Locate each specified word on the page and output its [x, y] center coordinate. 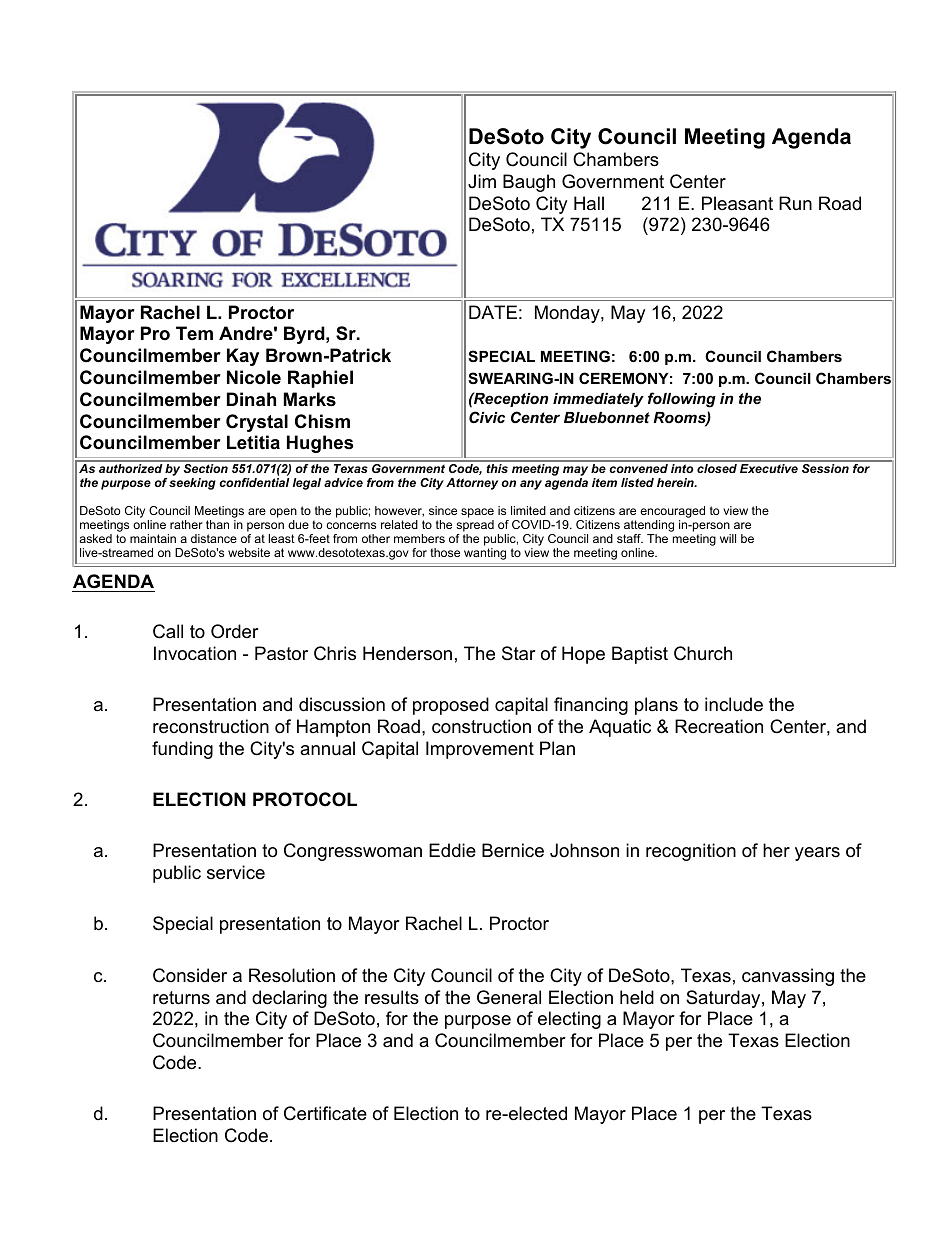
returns [181, 998]
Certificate [325, 1113]
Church [703, 653]
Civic [487, 417]
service [236, 872]
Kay [243, 357]
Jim [482, 181]
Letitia [253, 442]
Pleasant [737, 203]
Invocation [195, 653]
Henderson [407, 653]
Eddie [452, 850]
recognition [691, 852]
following [682, 400]
